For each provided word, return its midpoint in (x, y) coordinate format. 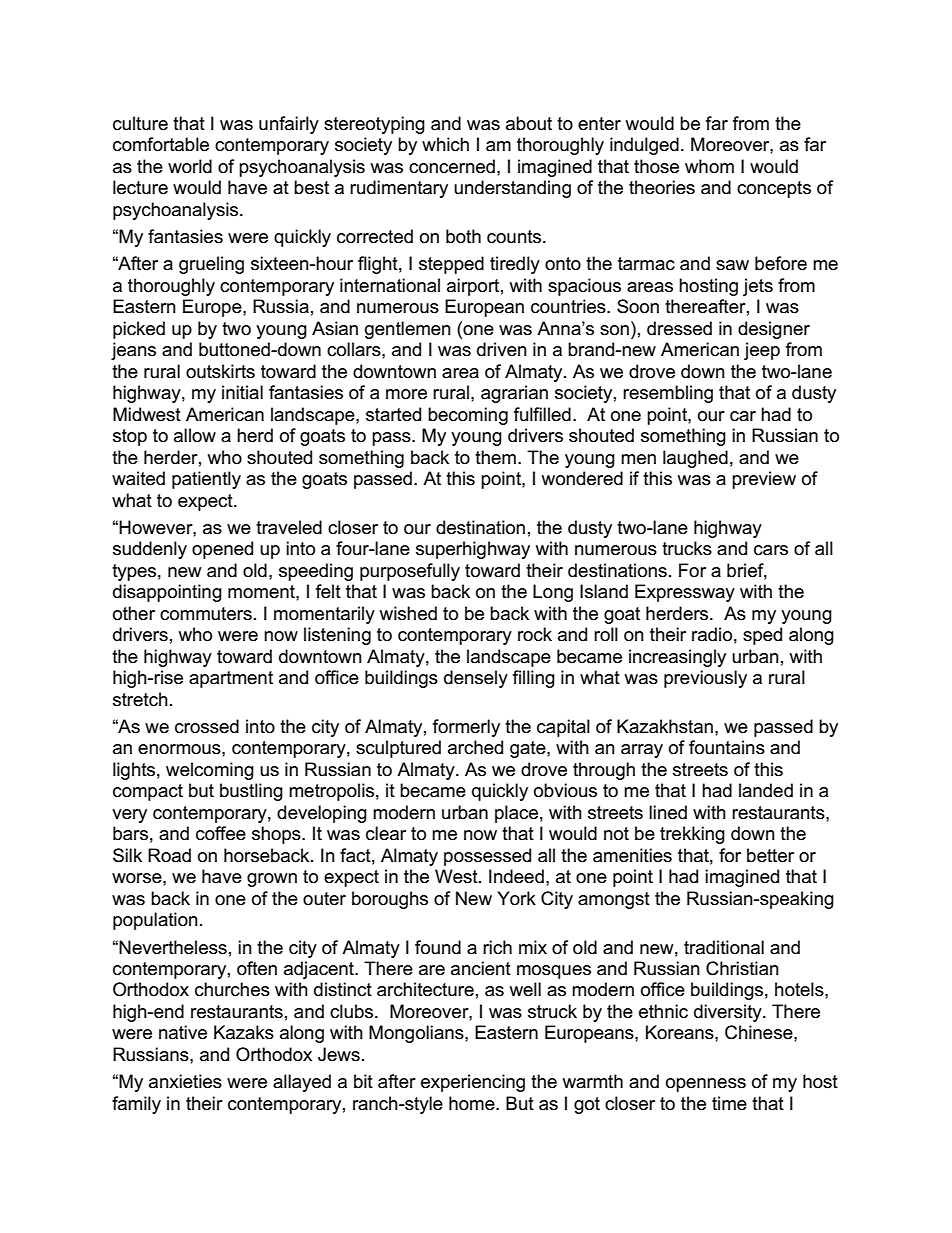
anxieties (185, 1081)
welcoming (210, 771)
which (445, 144)
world (190, 166)
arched (475, 747)
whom (709, 166)
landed (766, 790)
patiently (206, 480)
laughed (695, 459)
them (495, 457)
